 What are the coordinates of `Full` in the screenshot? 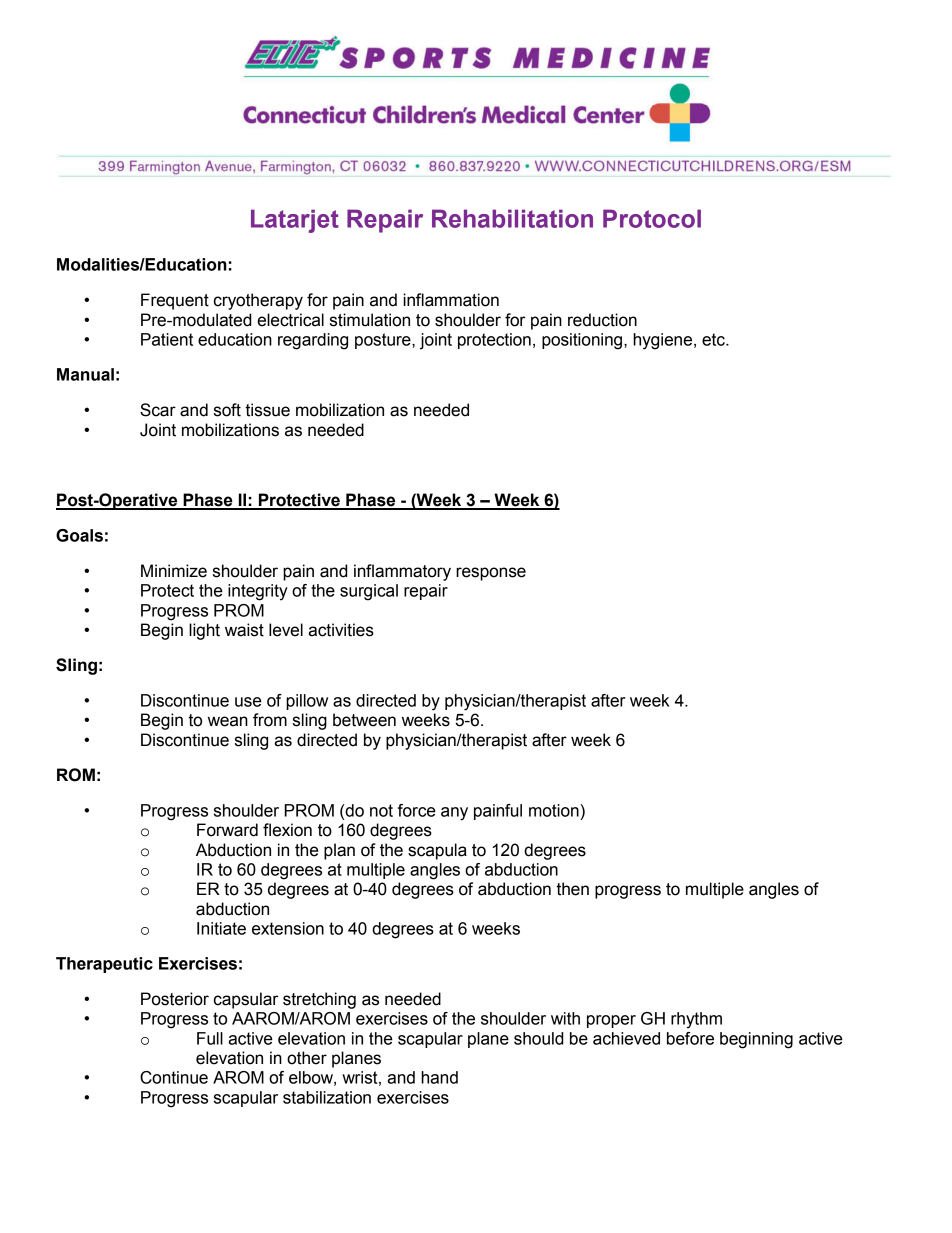 It's located at (210, 1038).
